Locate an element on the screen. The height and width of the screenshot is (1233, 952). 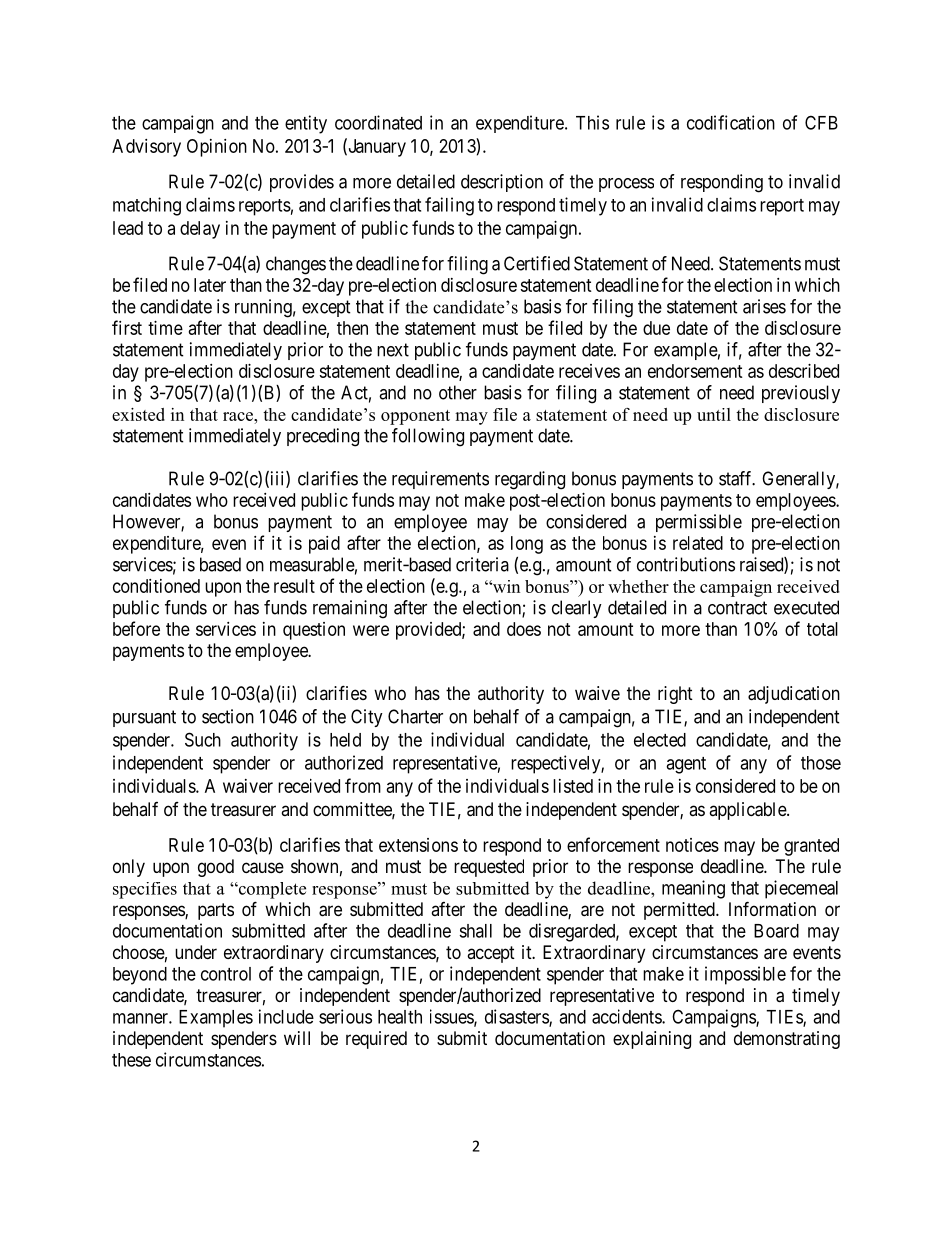
Charter is located at coordinates (415, 716).
